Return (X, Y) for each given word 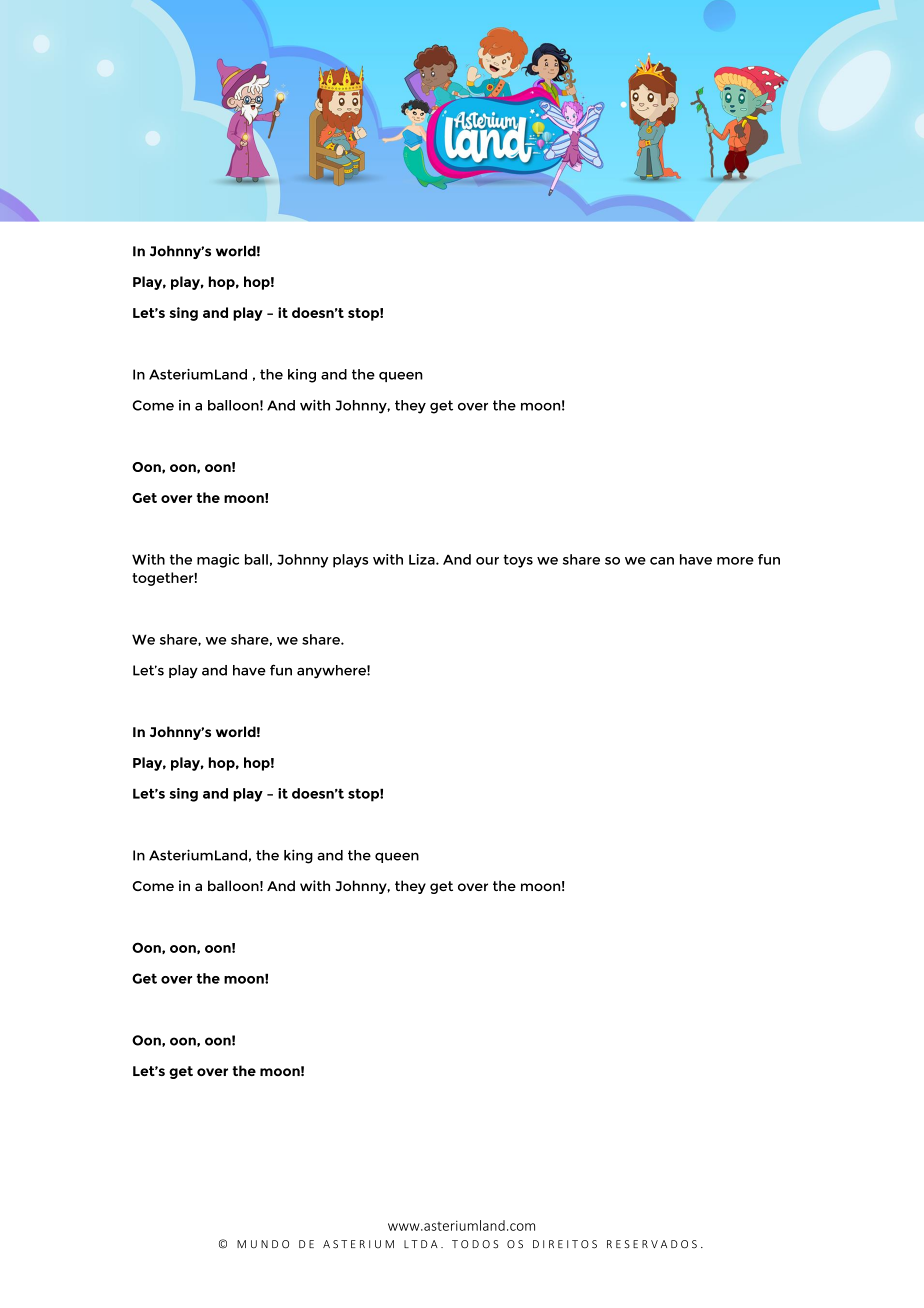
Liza (423, 559)
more (735, 561)
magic (218, 561)
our (487, 561)
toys (518, 561)
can (662, 561)
